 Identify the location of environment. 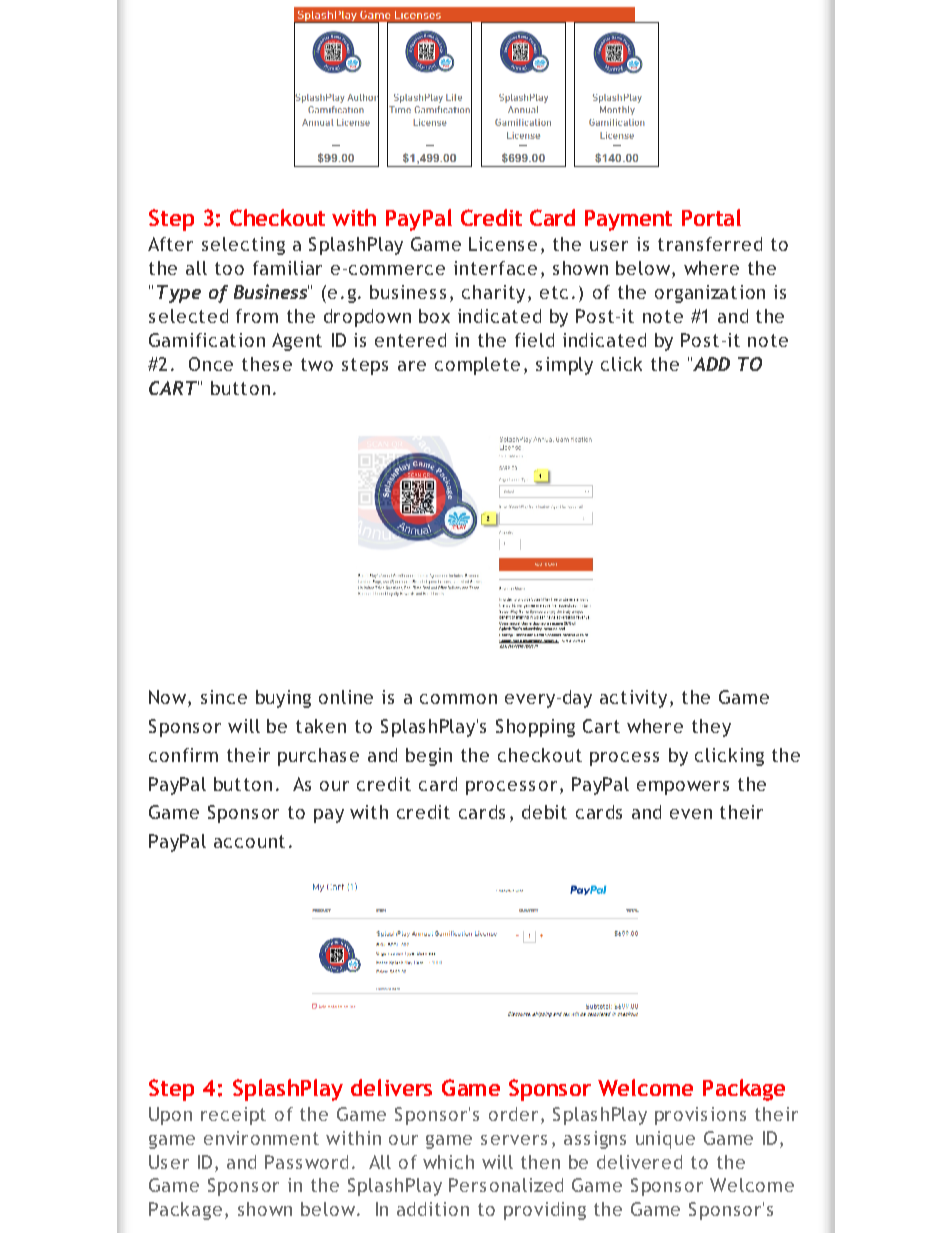
(261, 1138).
